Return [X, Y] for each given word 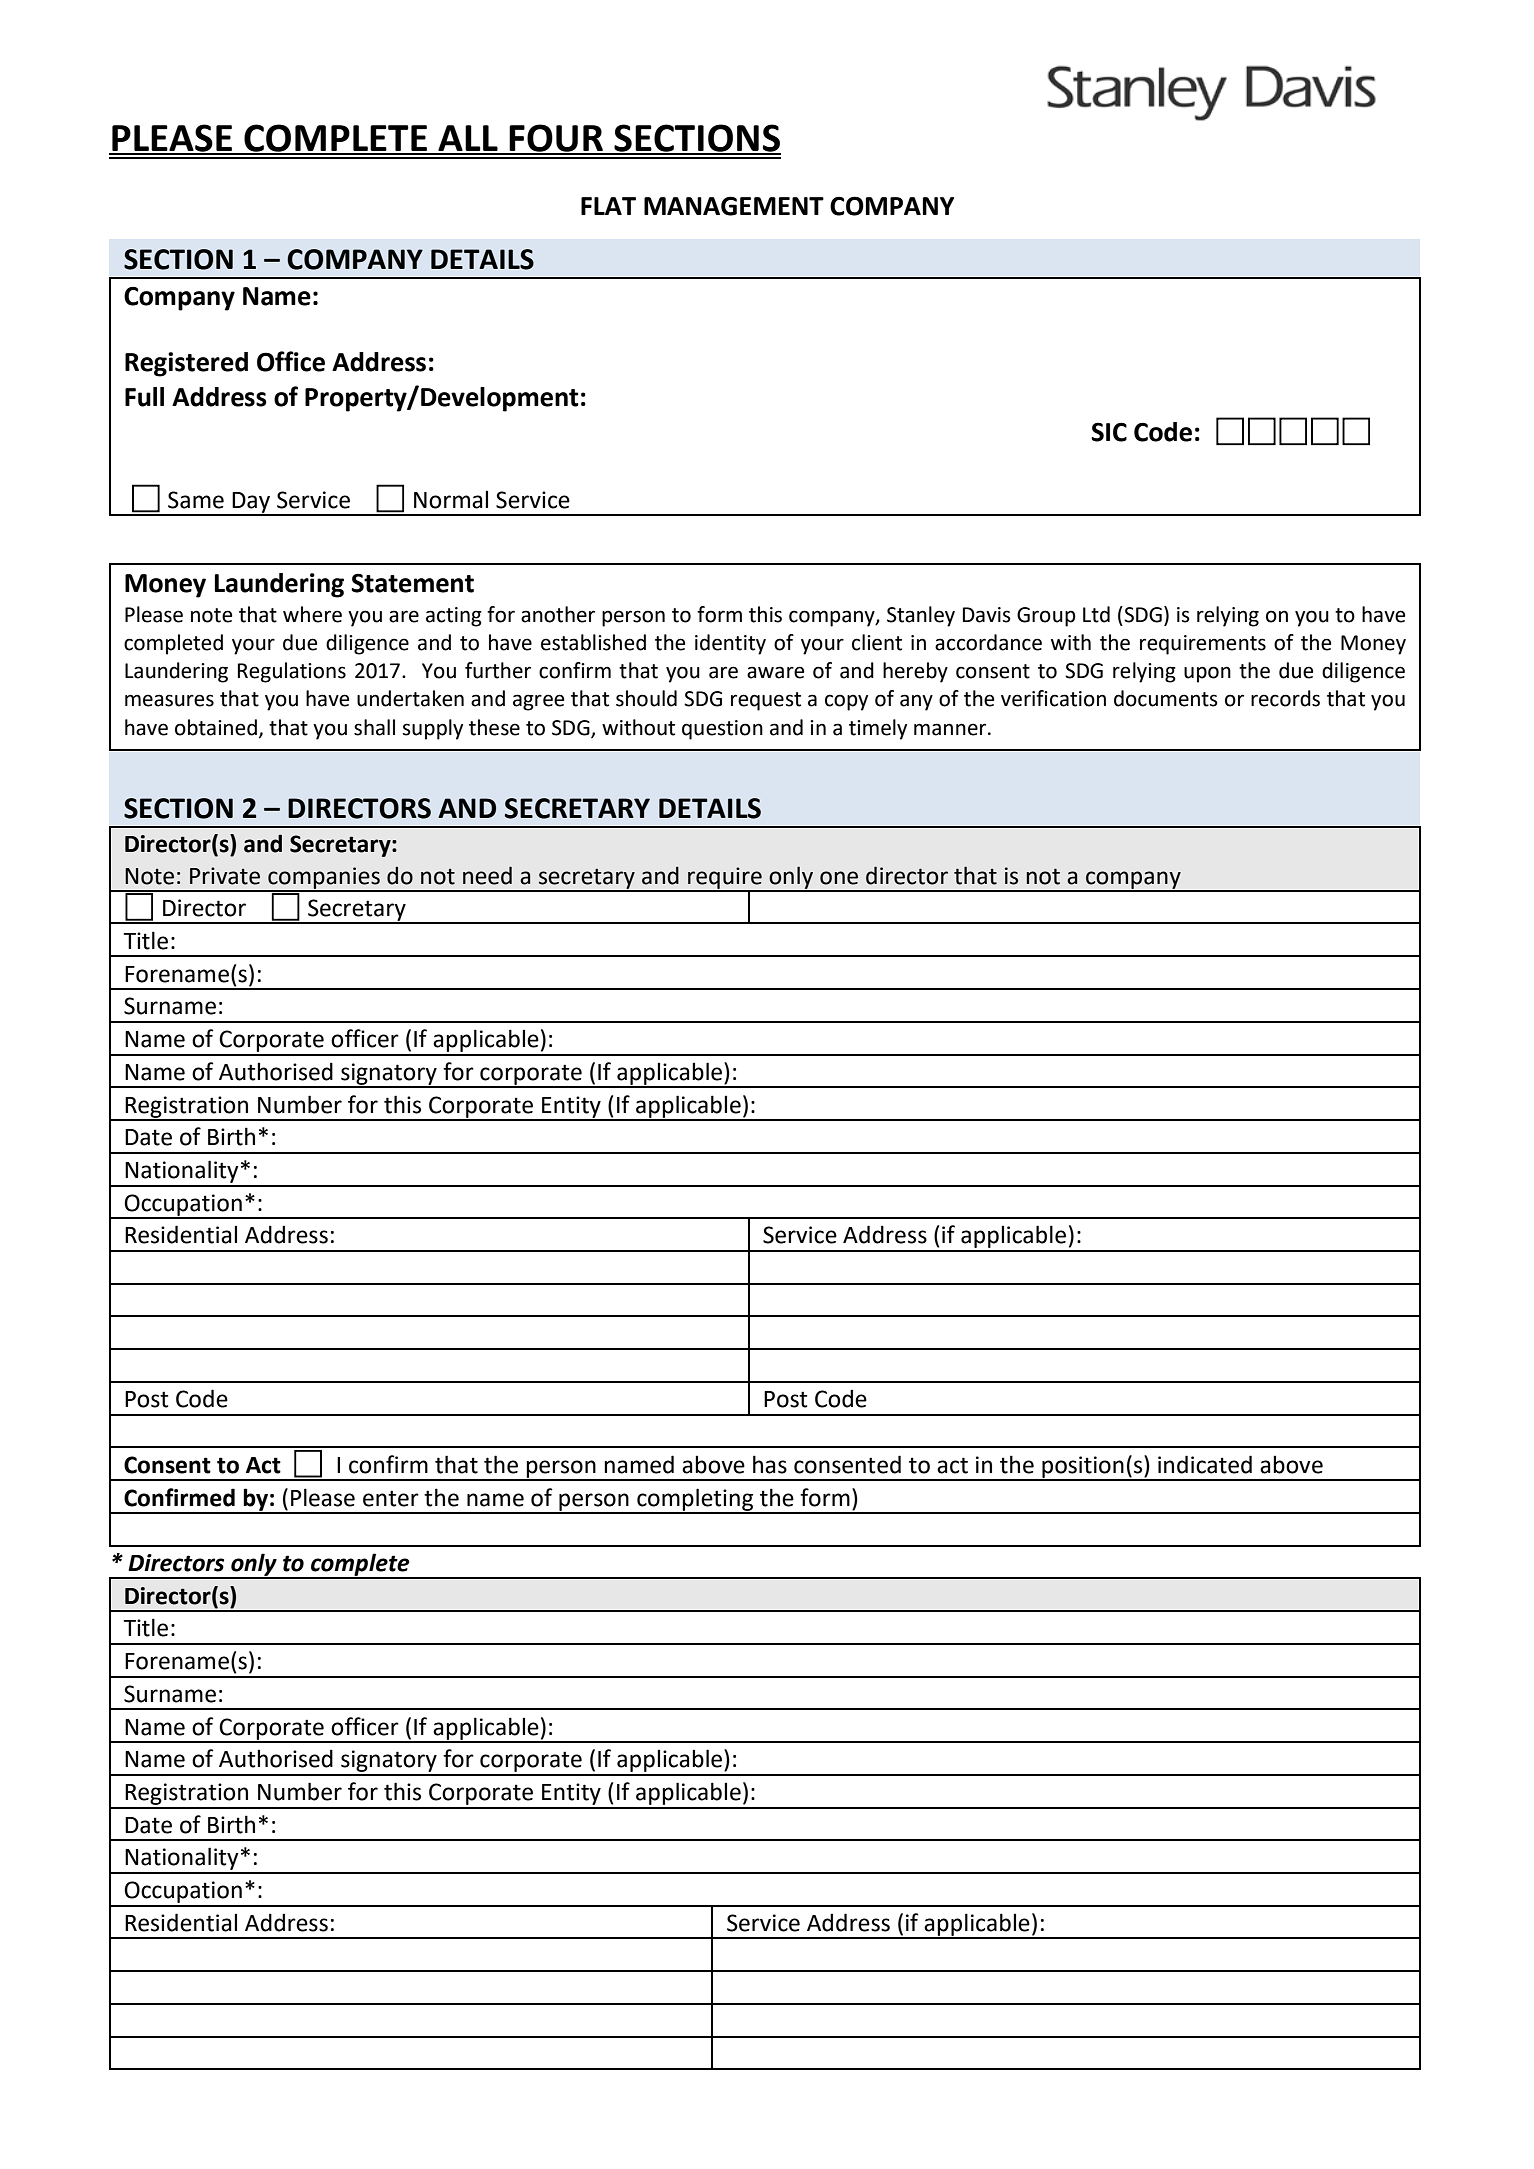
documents [1166, 698]
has [770, 1464]
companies [324, 879]
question [722, 730]
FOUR [556, 139]
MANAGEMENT [734, 206]
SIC [1109, 432]
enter [391, 1498]
